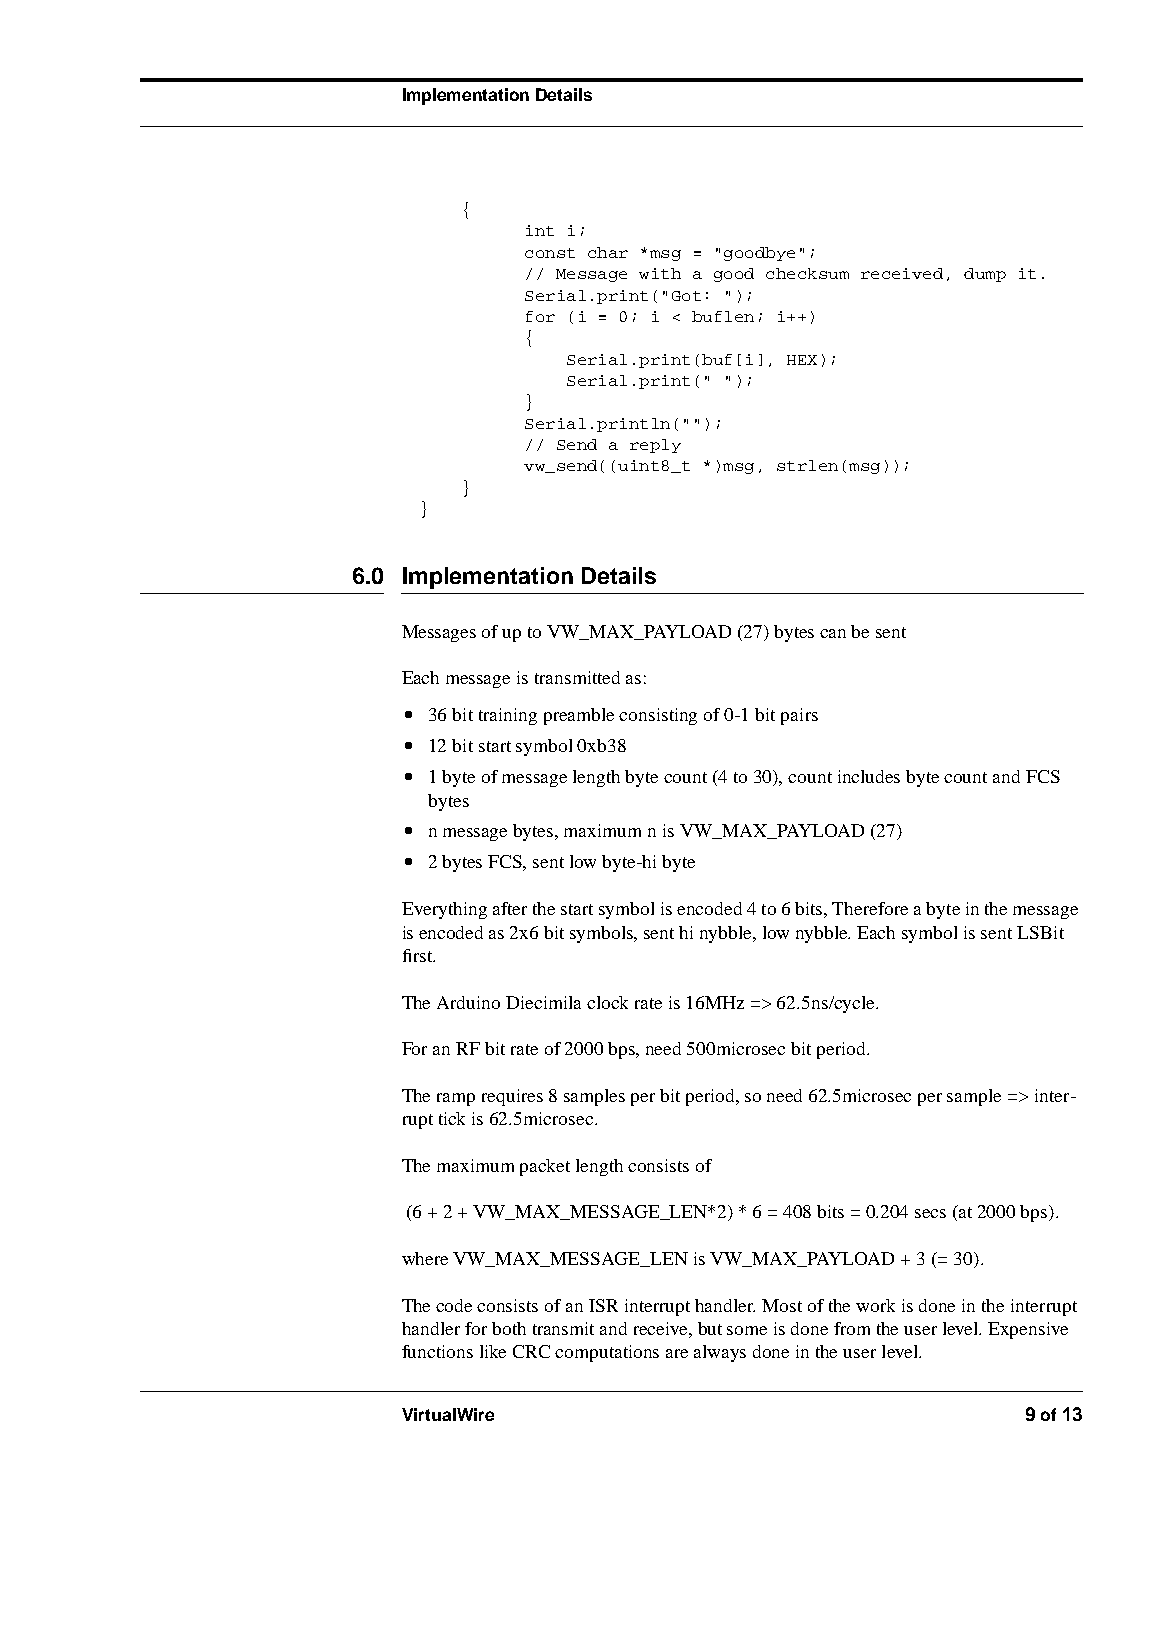 This screenshot has width=1155, height=1635. I want to click on both, so click(509, 1328).
